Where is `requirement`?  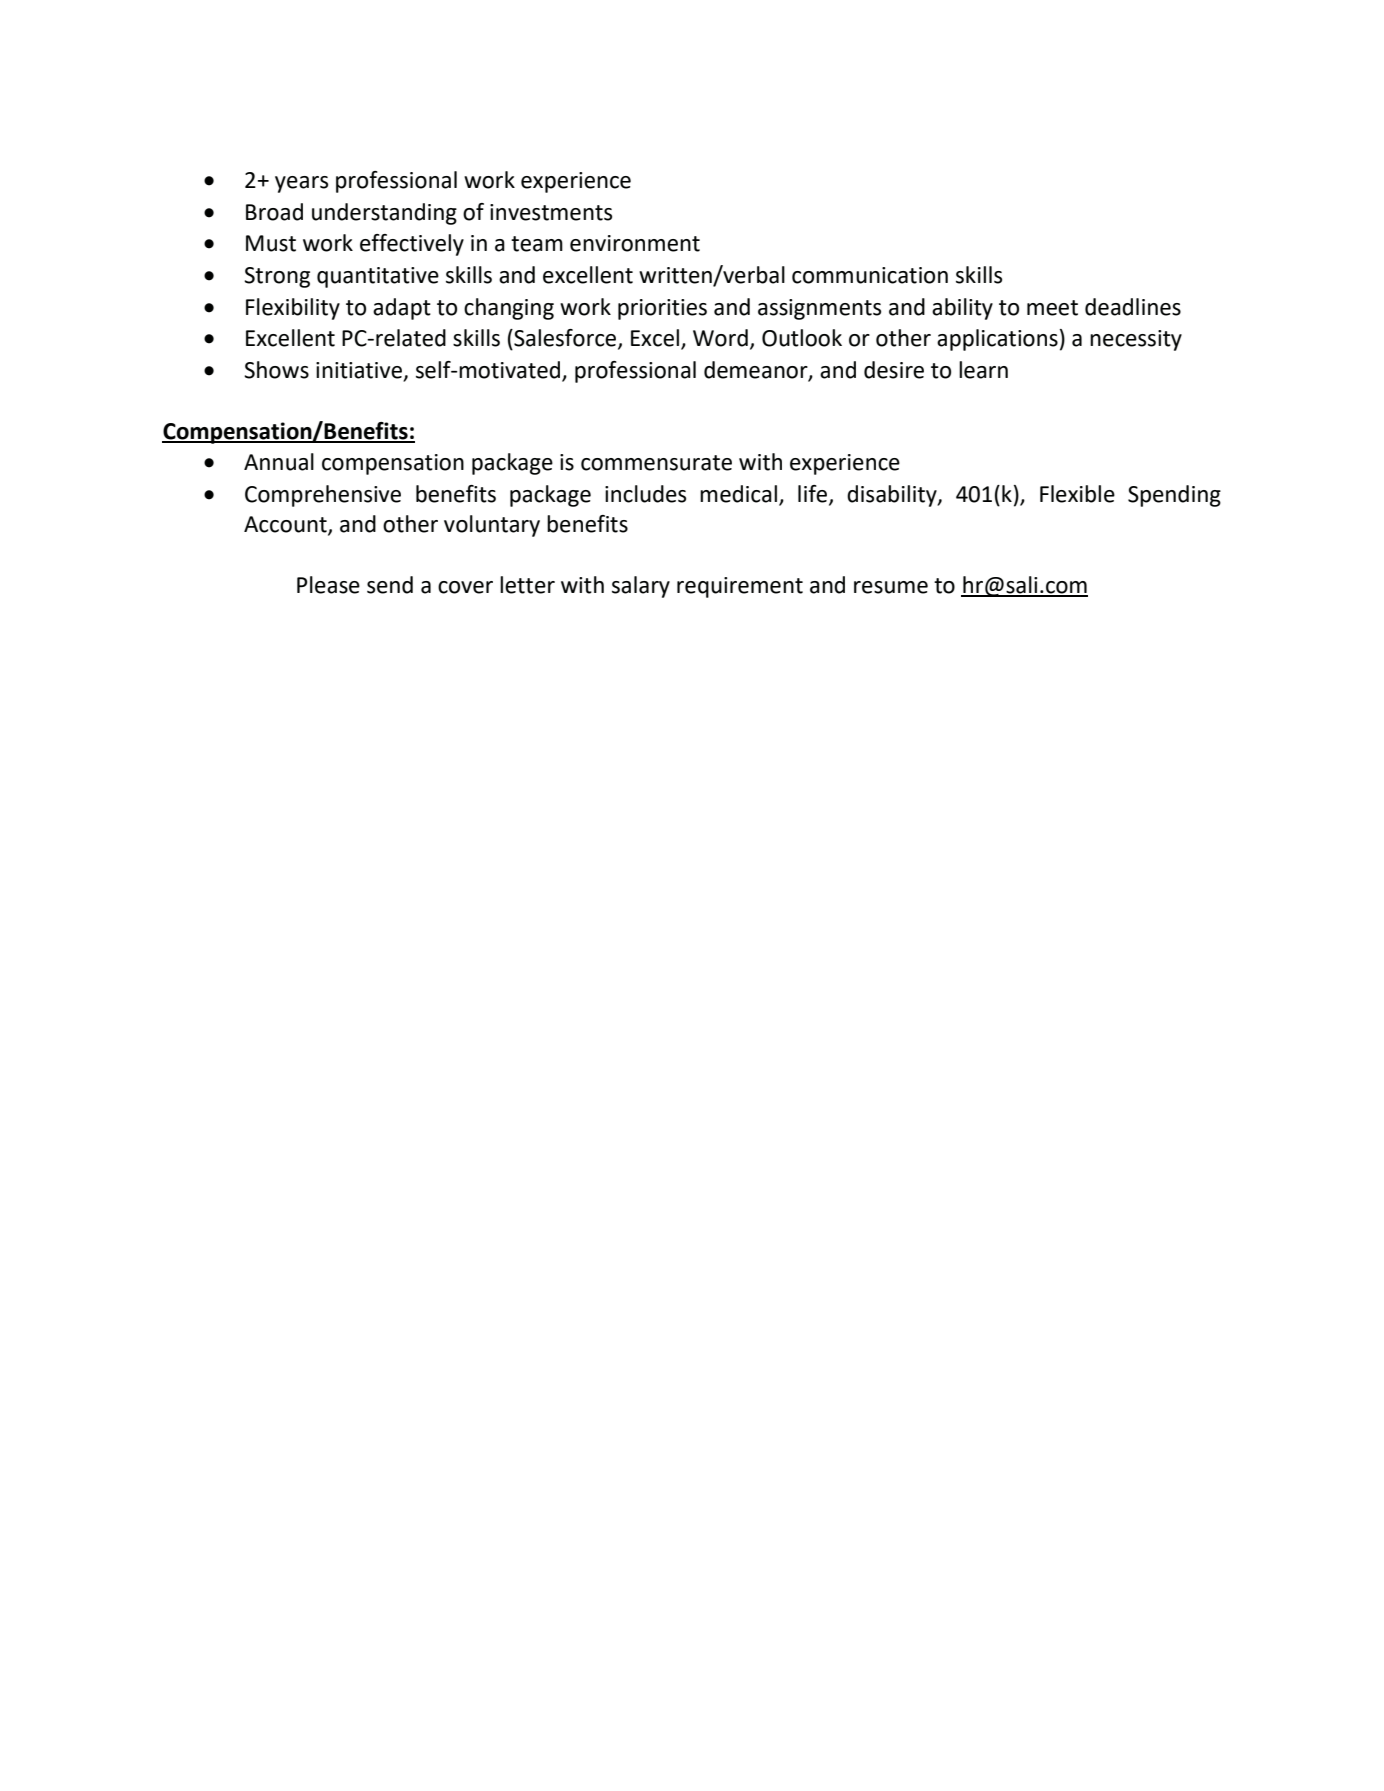 requirement is located at coordinates (740, 587).
